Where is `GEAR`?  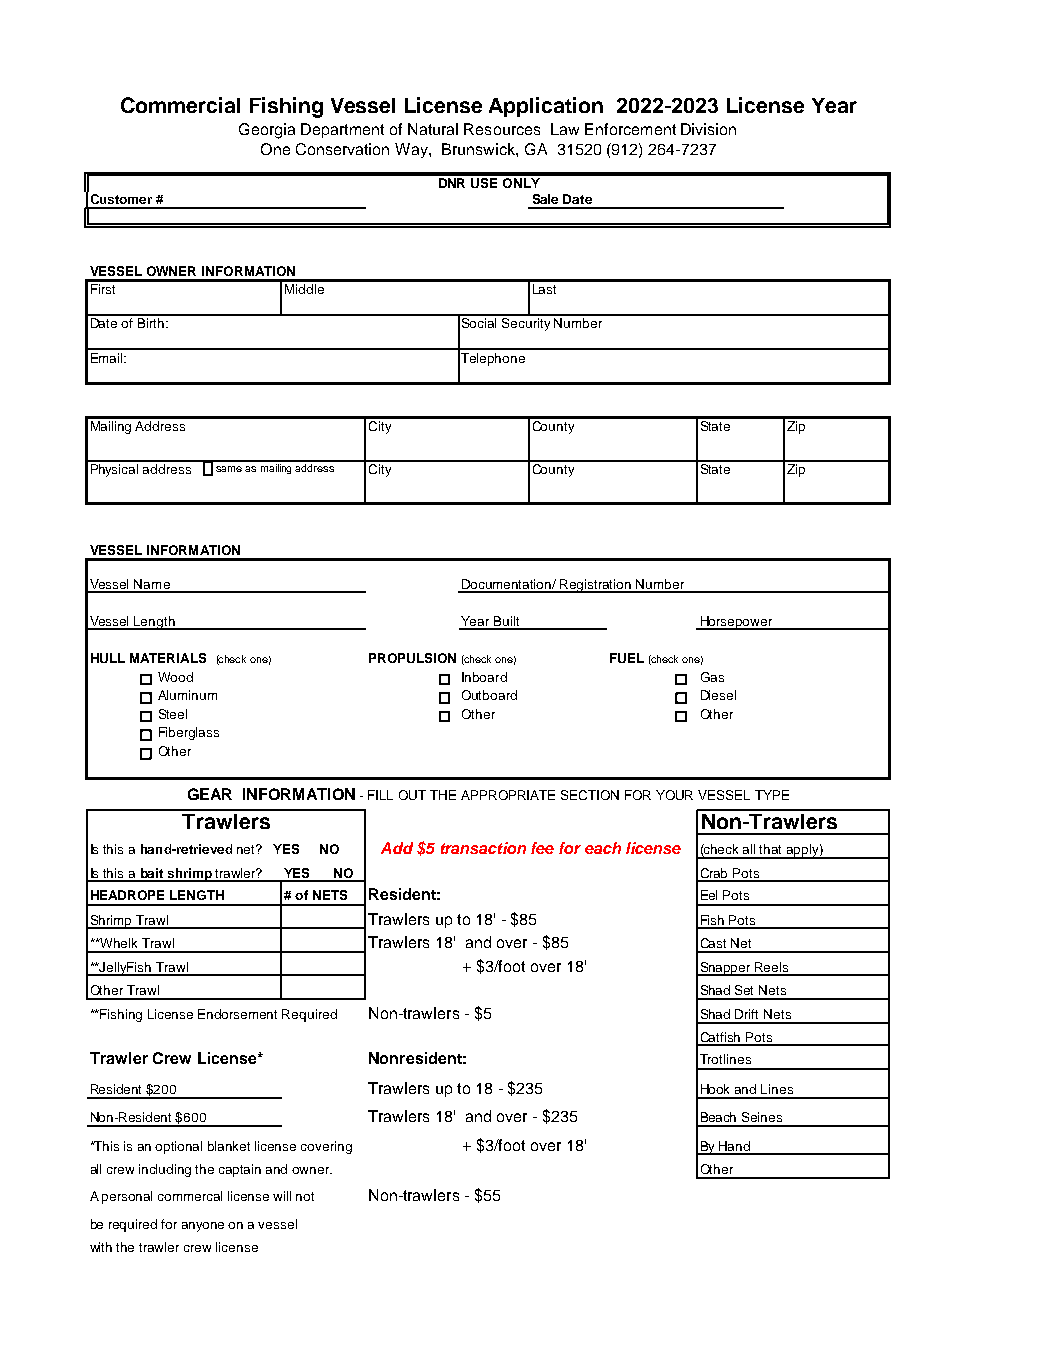
GEAR is located at coordinates (210, 794).
